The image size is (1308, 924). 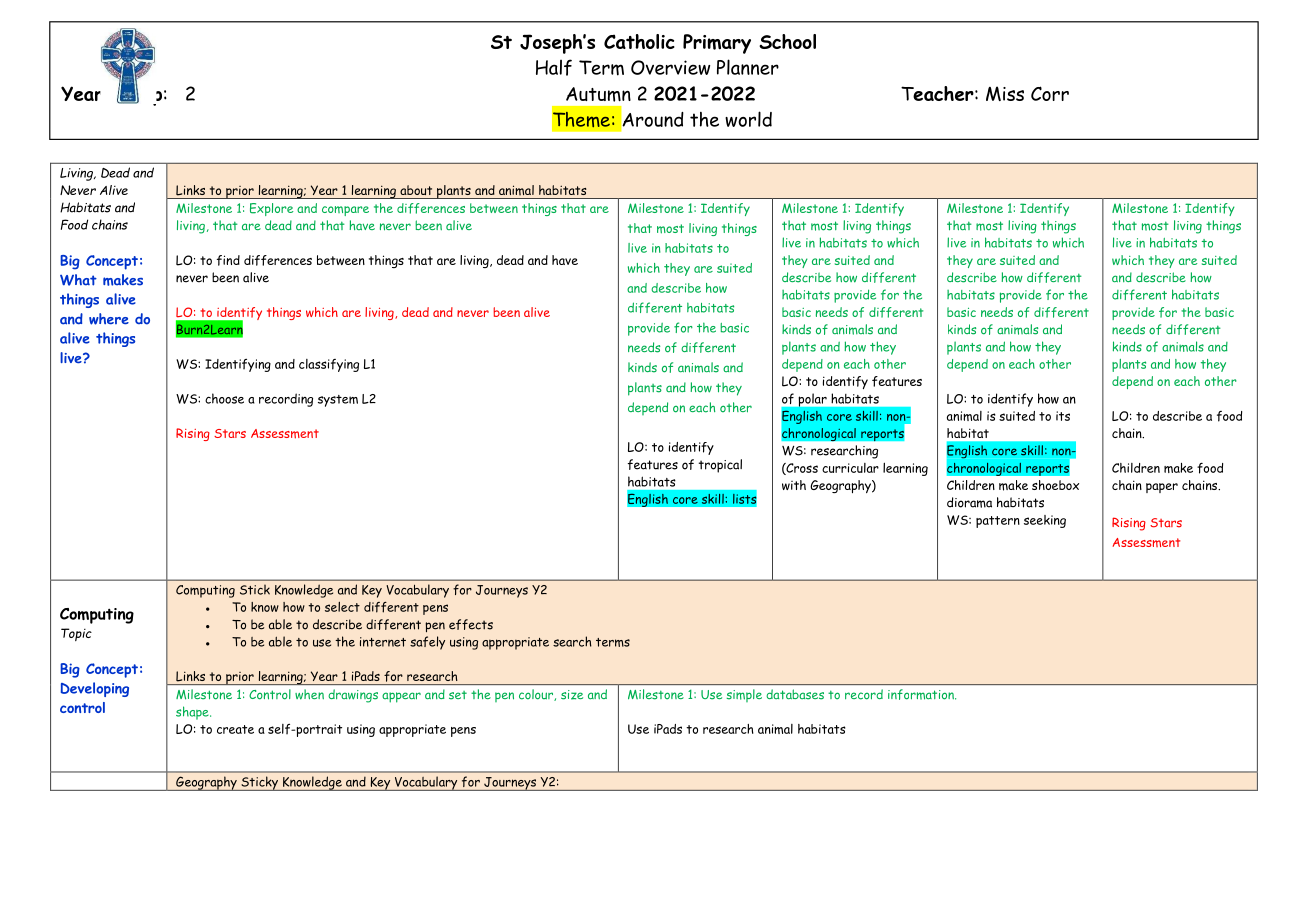 I want to click on choose, so click(x=224, y=398).
